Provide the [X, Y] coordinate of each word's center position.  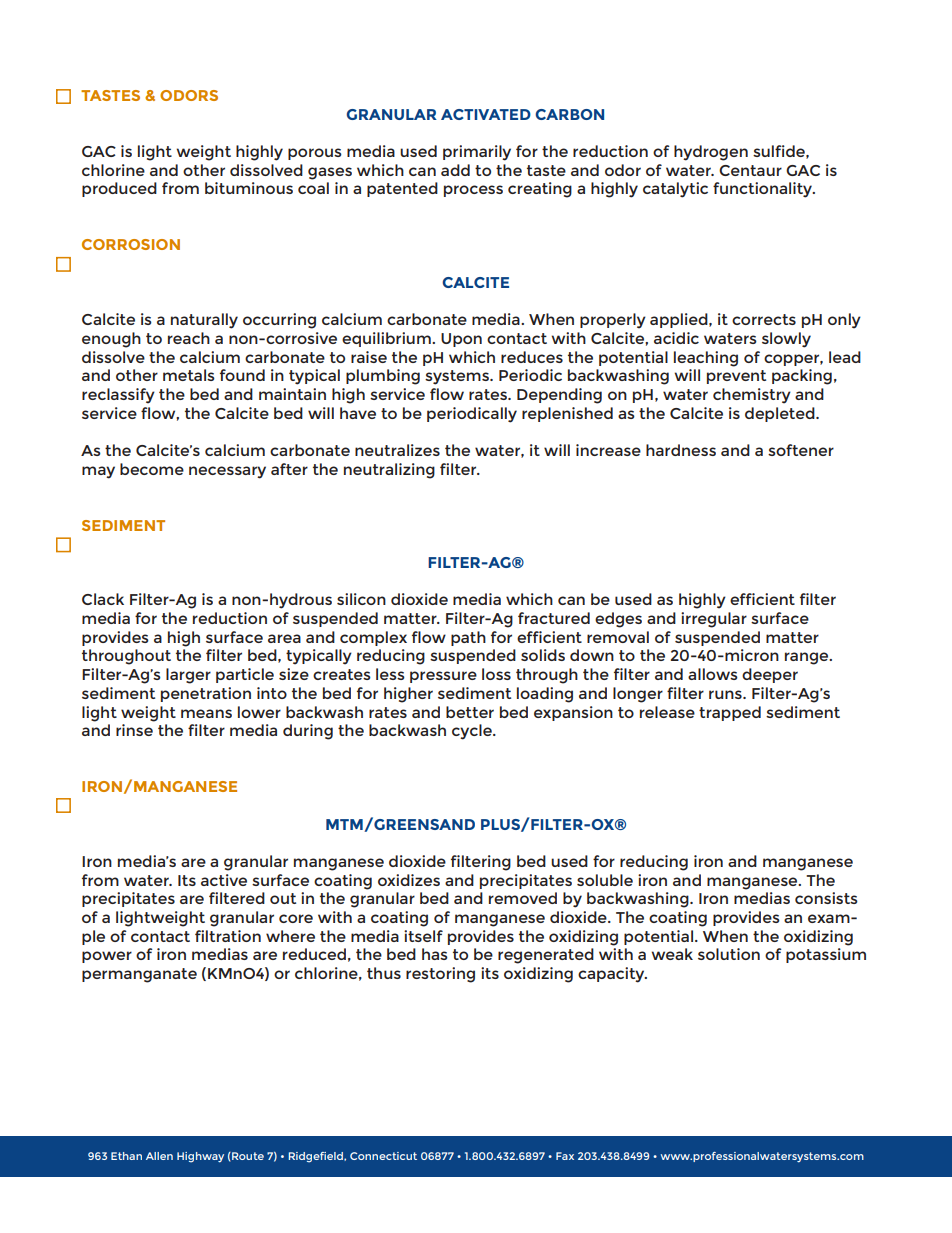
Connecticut [383, 1156]
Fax [565, 1156]
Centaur [750, 170]
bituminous [249, 188]
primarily [477, 153]
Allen [159, 1156]
